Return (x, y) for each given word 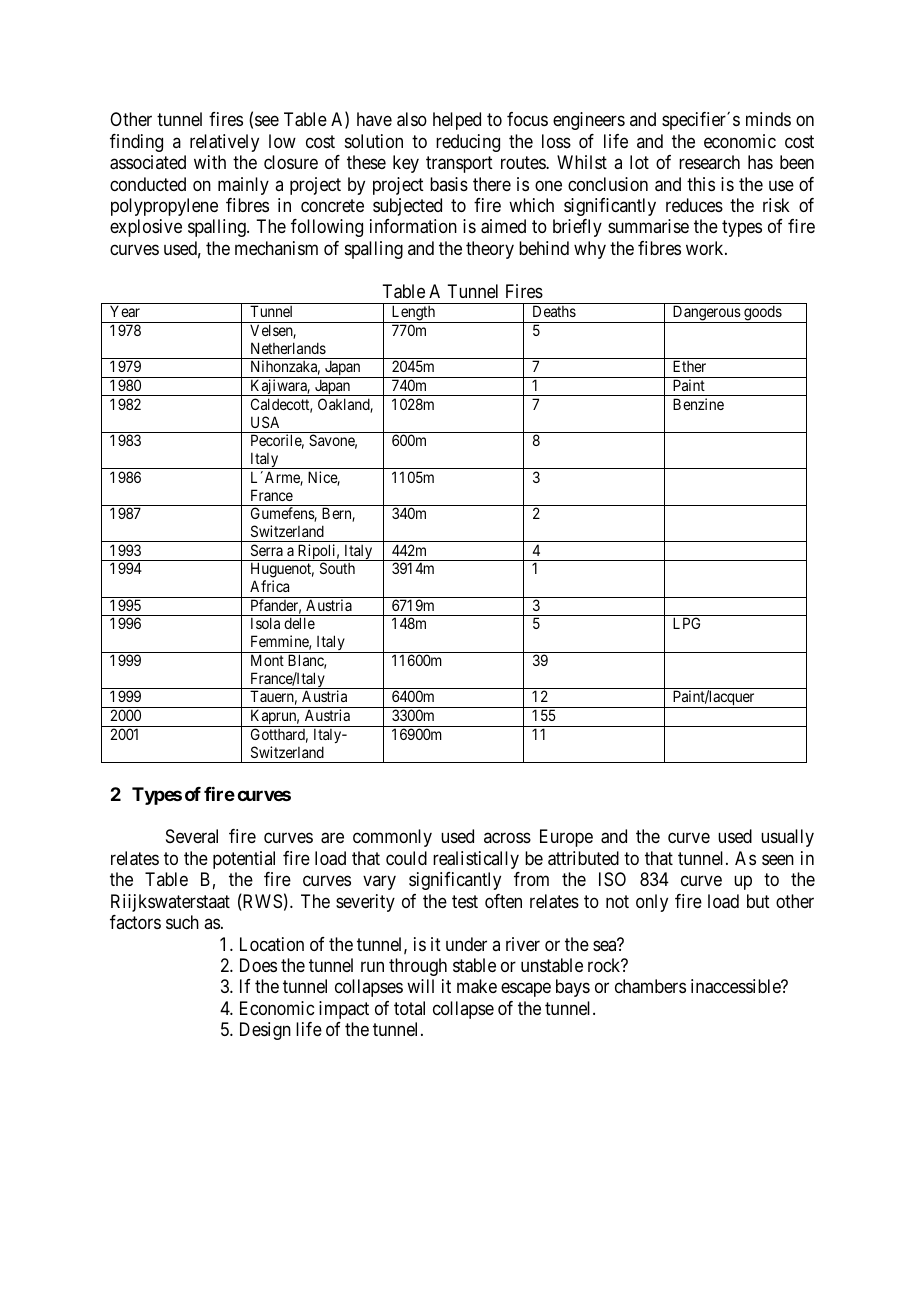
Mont (267, 660)
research (709, 162)
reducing (468, 143)
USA (265, 422)
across (507, 838)
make (477, 986)
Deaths (554, 311)
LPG (686, 623)
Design (265, 1031)
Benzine (698, 404)
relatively (224, 143)
